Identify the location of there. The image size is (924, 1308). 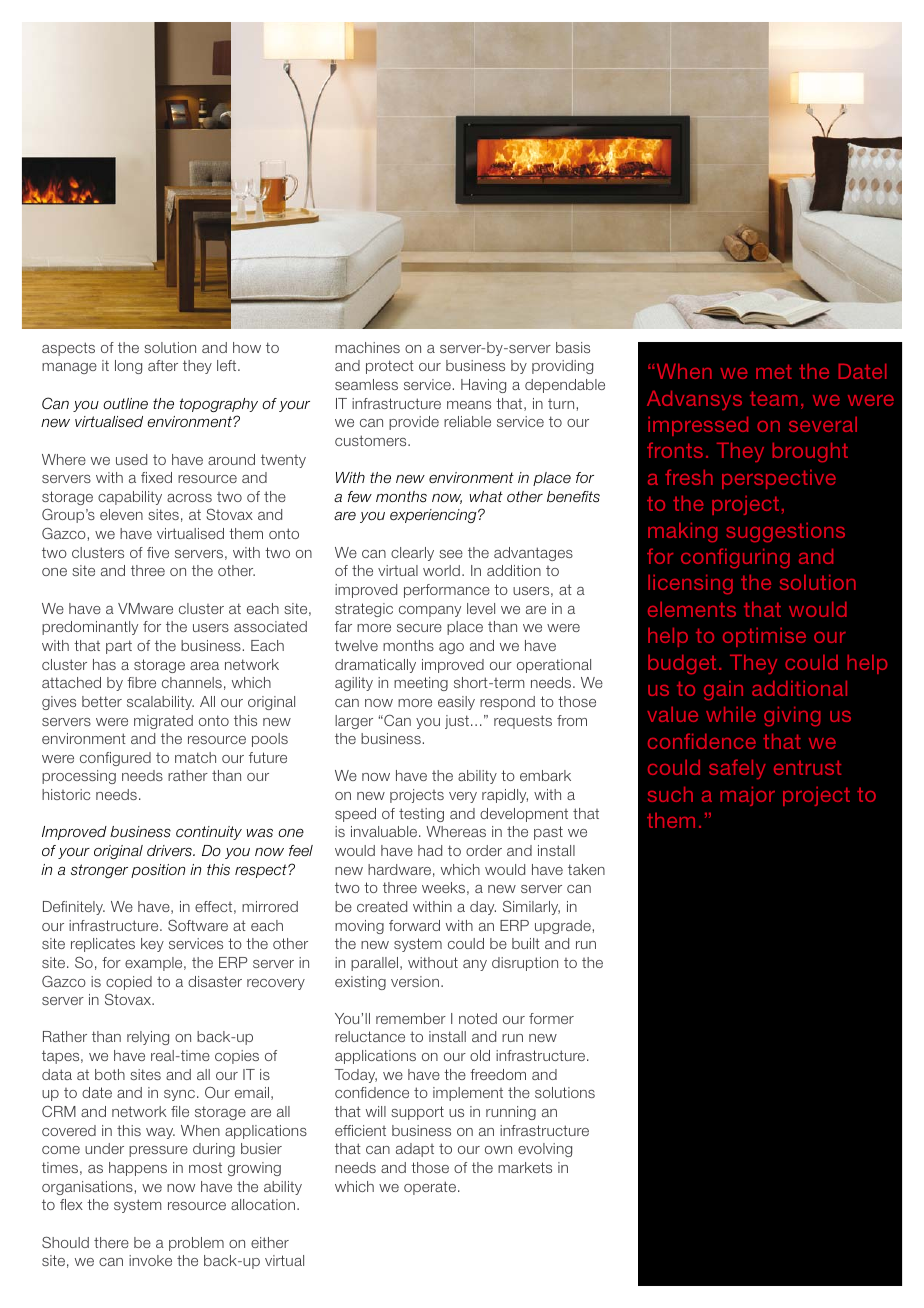
(111, 1242).
